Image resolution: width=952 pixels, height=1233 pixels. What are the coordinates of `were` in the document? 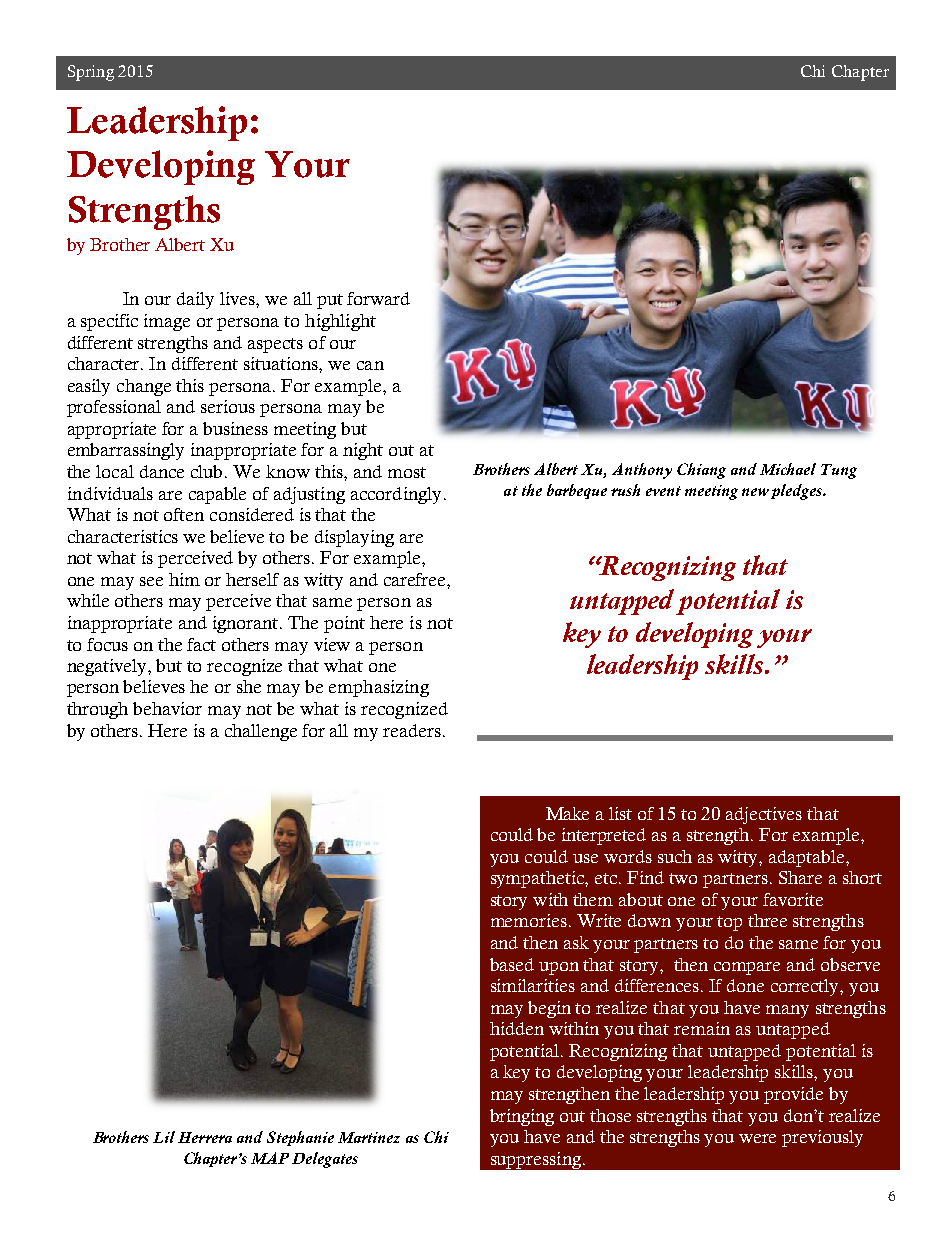 It's located at (757, 1138).
